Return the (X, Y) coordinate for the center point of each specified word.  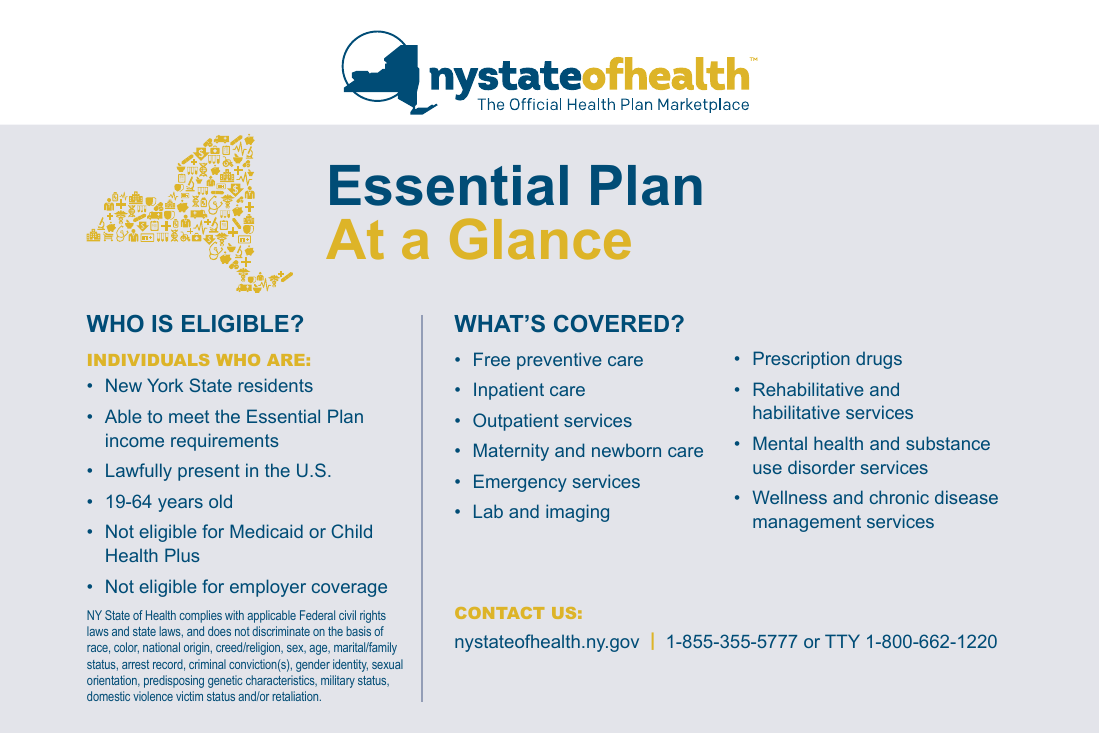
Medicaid (266, 531)
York (165, 385)
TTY (842, 641)
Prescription (801, 360)
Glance (540, 239)
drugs (879, 360)
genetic (225, 681)
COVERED (613, 323)
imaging (577, 513)
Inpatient (509, 391)
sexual (387, 664)
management (807, 523)
